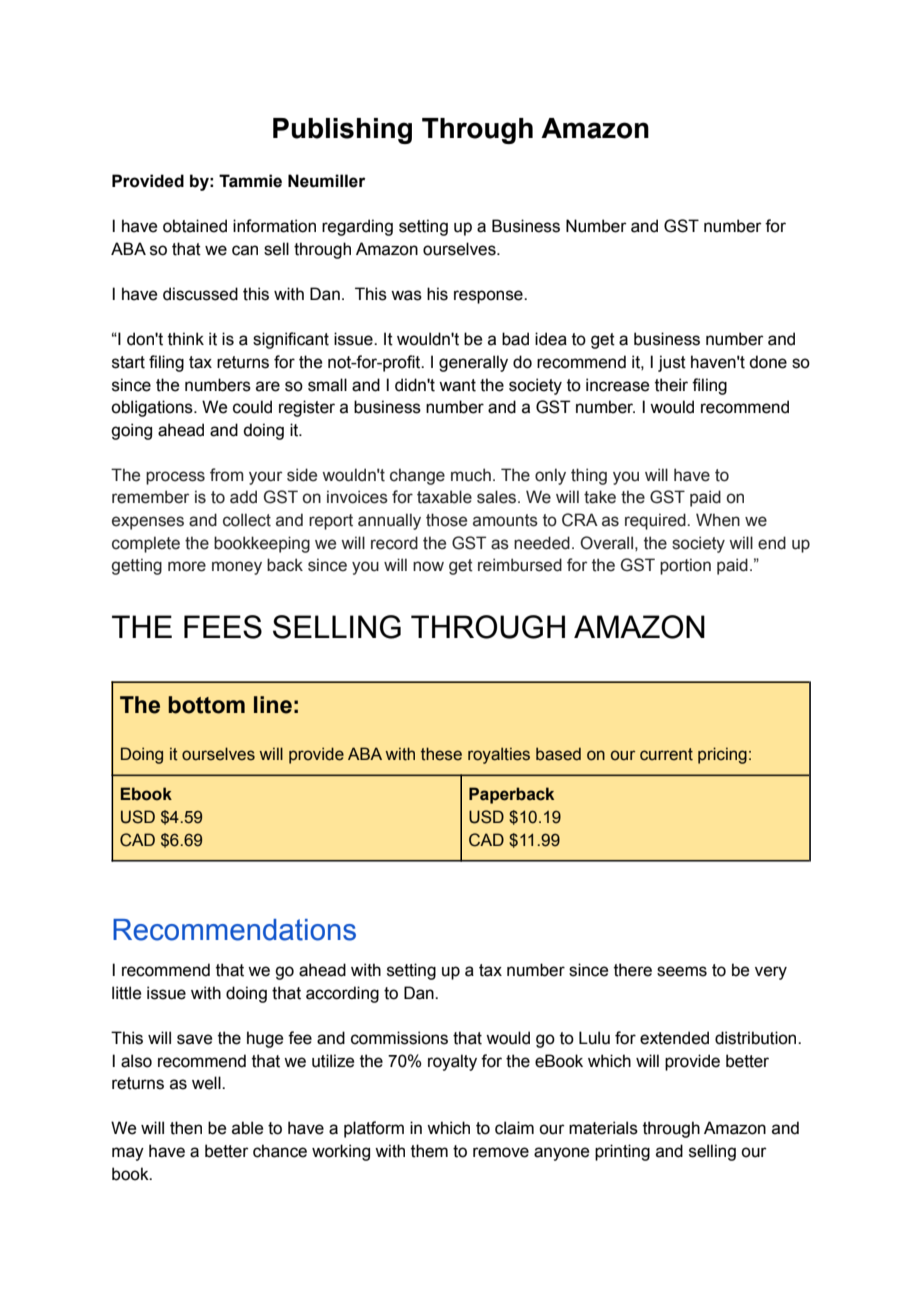 The height and width of the page is (1307, 924). I want to click on then, so click(186, 1128).
